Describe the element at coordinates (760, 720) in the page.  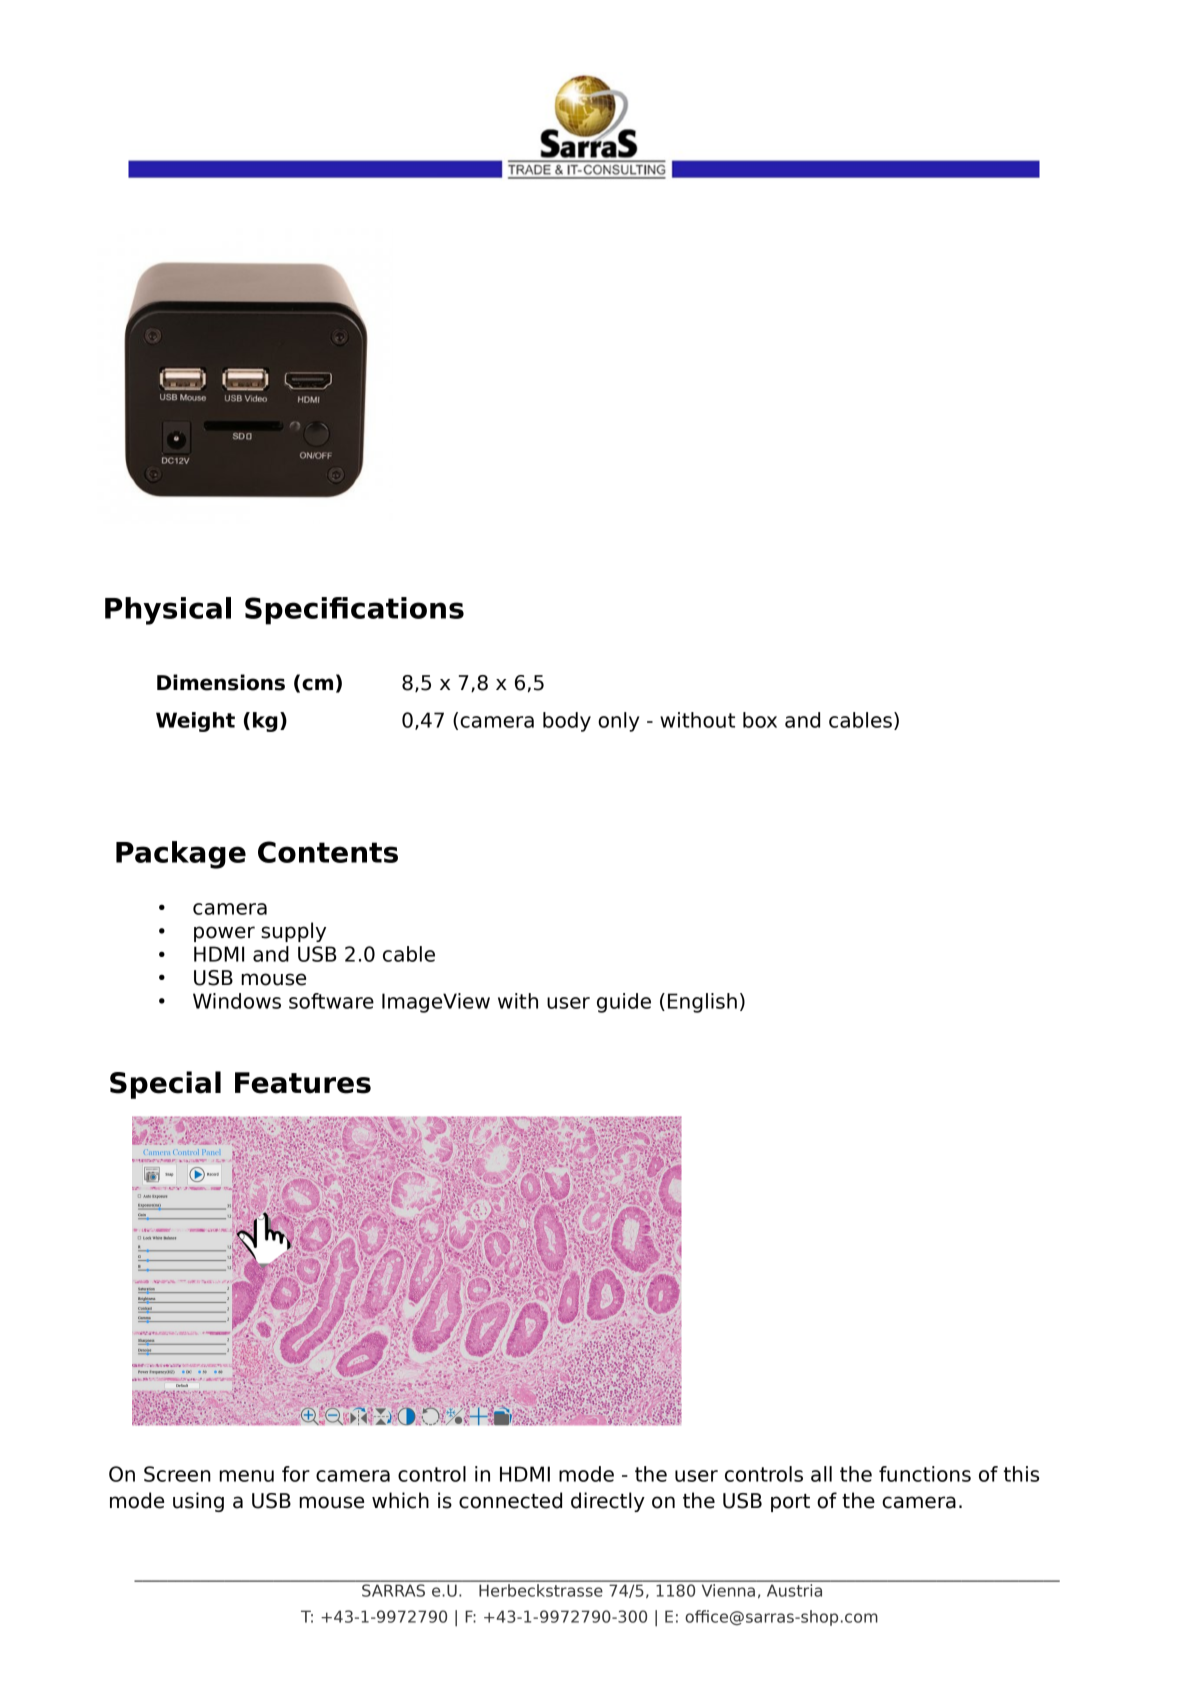
I see `box` at that location.
